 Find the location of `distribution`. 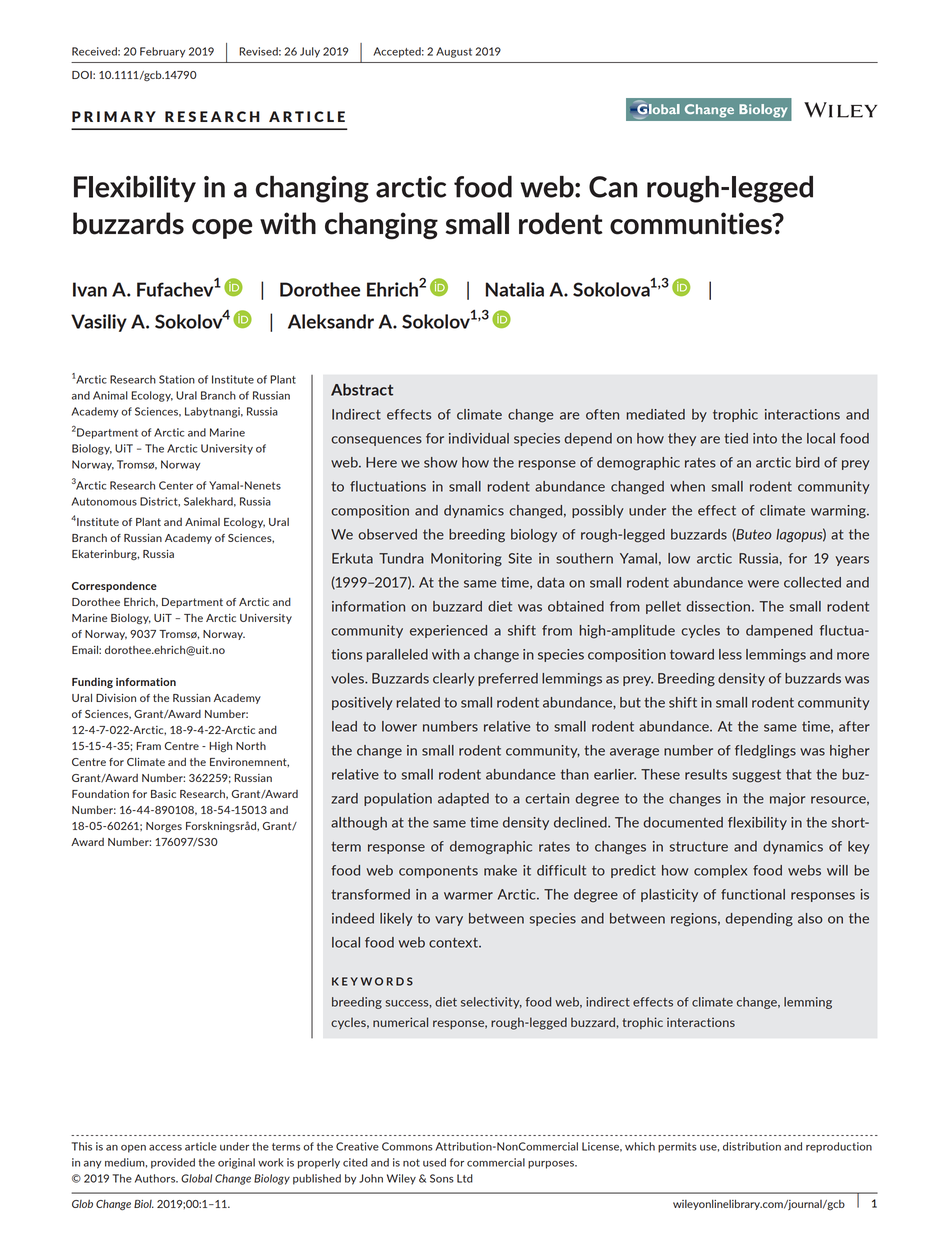

distribution is located at coordinates (752, 1146).
